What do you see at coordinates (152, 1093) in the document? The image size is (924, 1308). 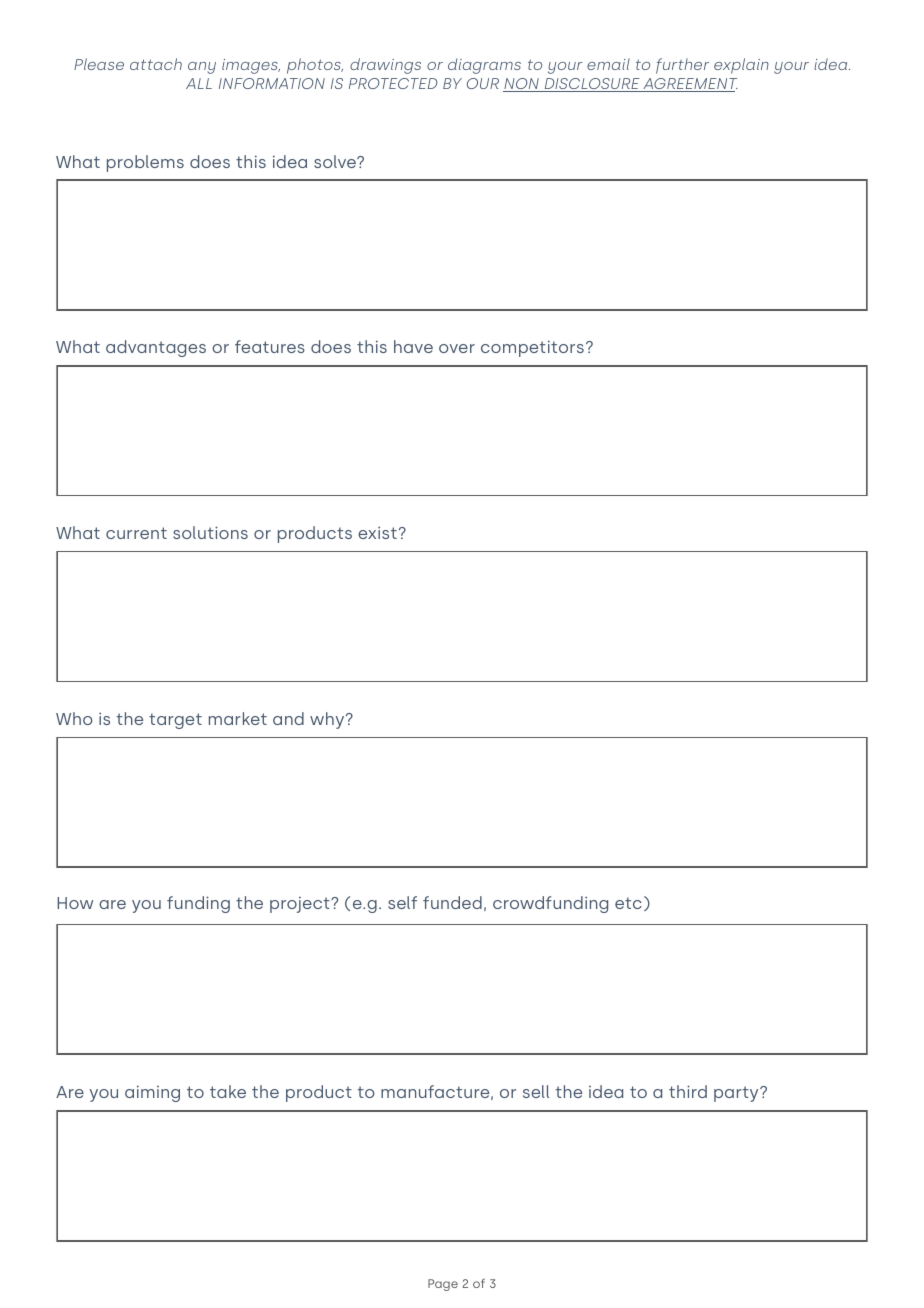 I see `aiming` at bounding box center [152, 1093].
